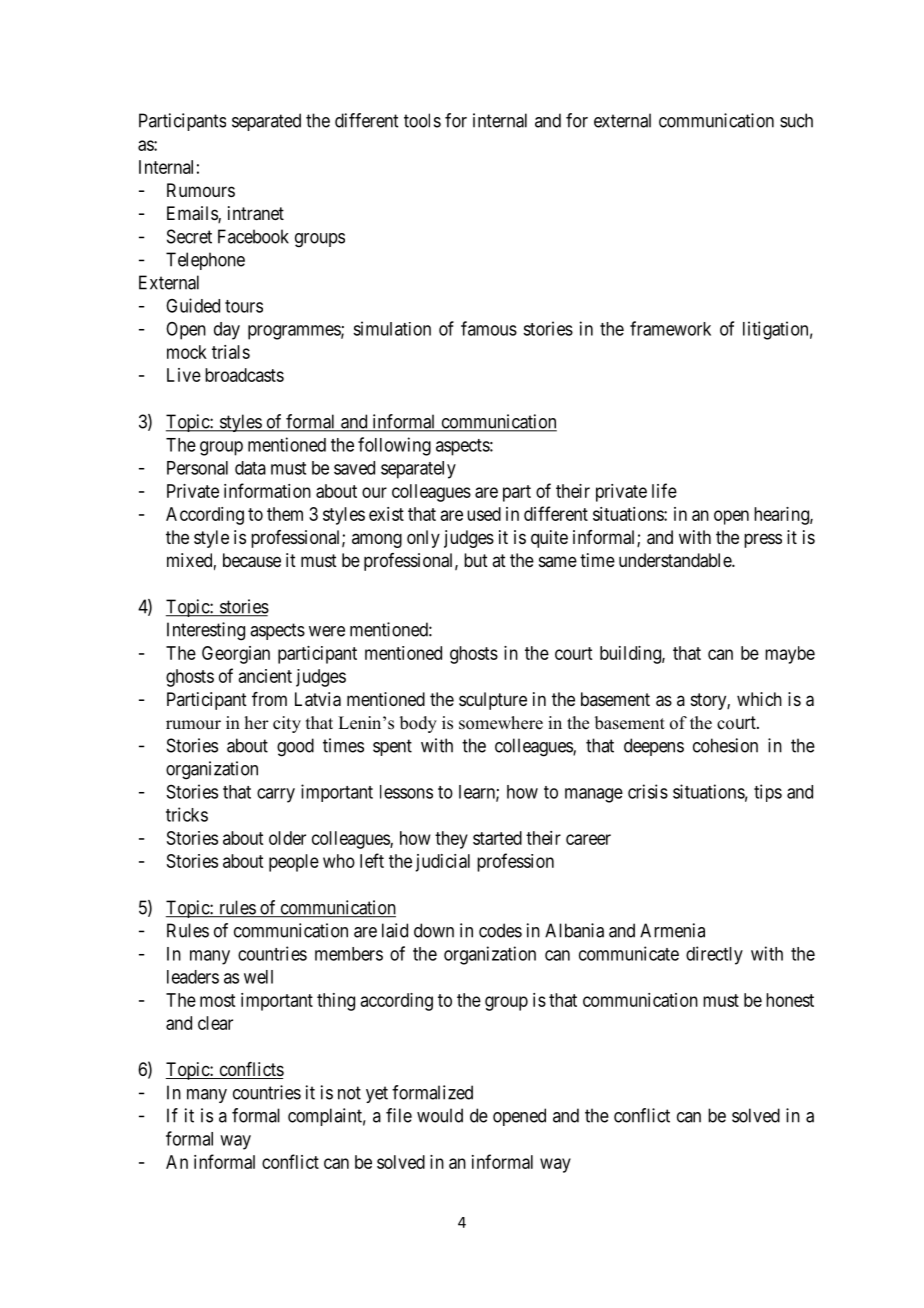 The height and width of the screenshot is (1308, 924). I want to click on would, so click(440, 1115).
